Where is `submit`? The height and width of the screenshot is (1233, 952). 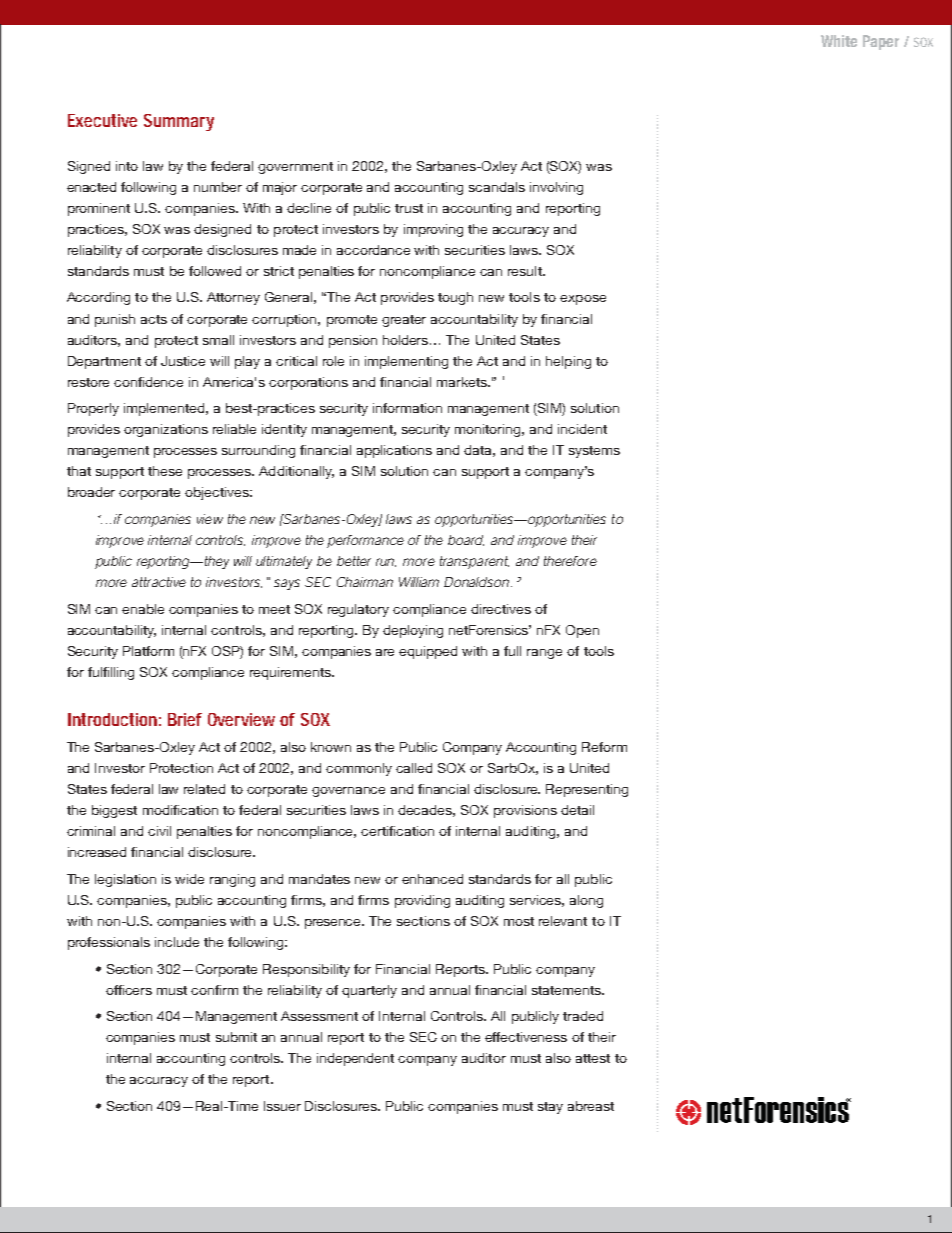
submit is located at coordinates (236, 1037).
